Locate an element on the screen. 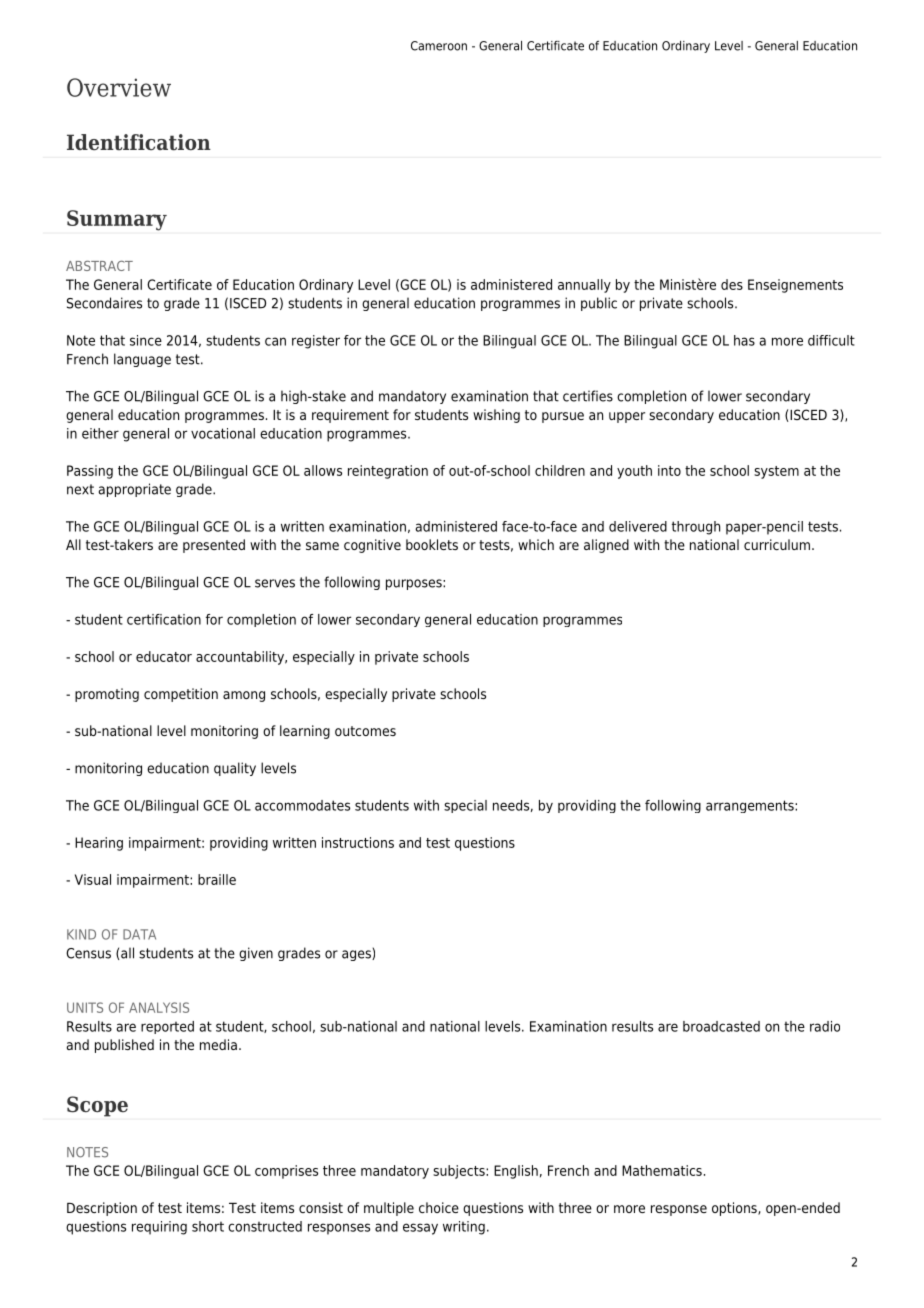 The height and width of the screenshot is (1308, 924). broadcasted is located at coordinates (721, 1026).
